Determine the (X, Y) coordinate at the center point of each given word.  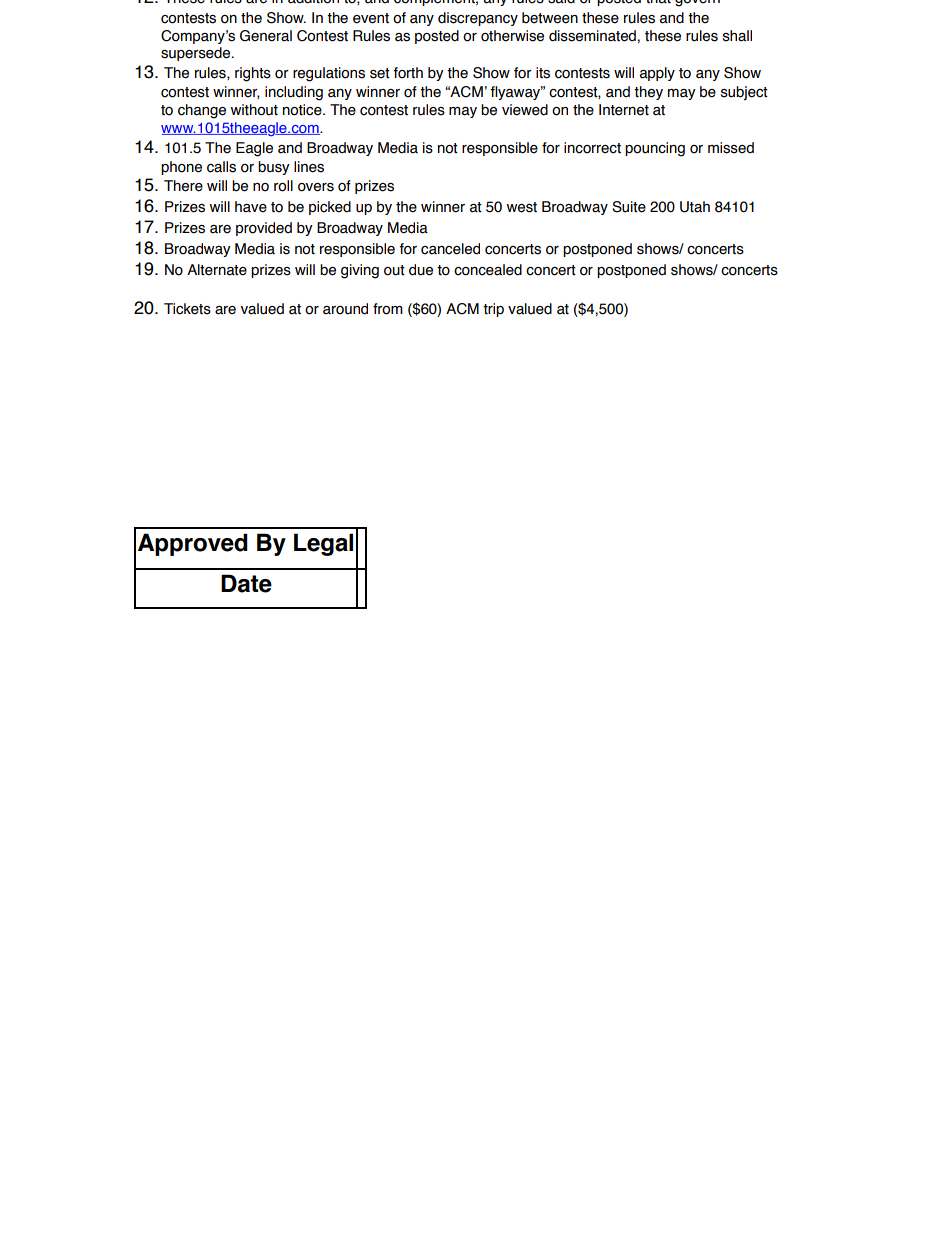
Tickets (187, 309)
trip (493, 310)
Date (246, 583)
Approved (193, 544)
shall (737, 36)
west (522, 207)
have (251, 207)
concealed (488, 270)
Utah (695, 207)
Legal (323, 544)
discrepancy (478, 19)
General (266, 36)
